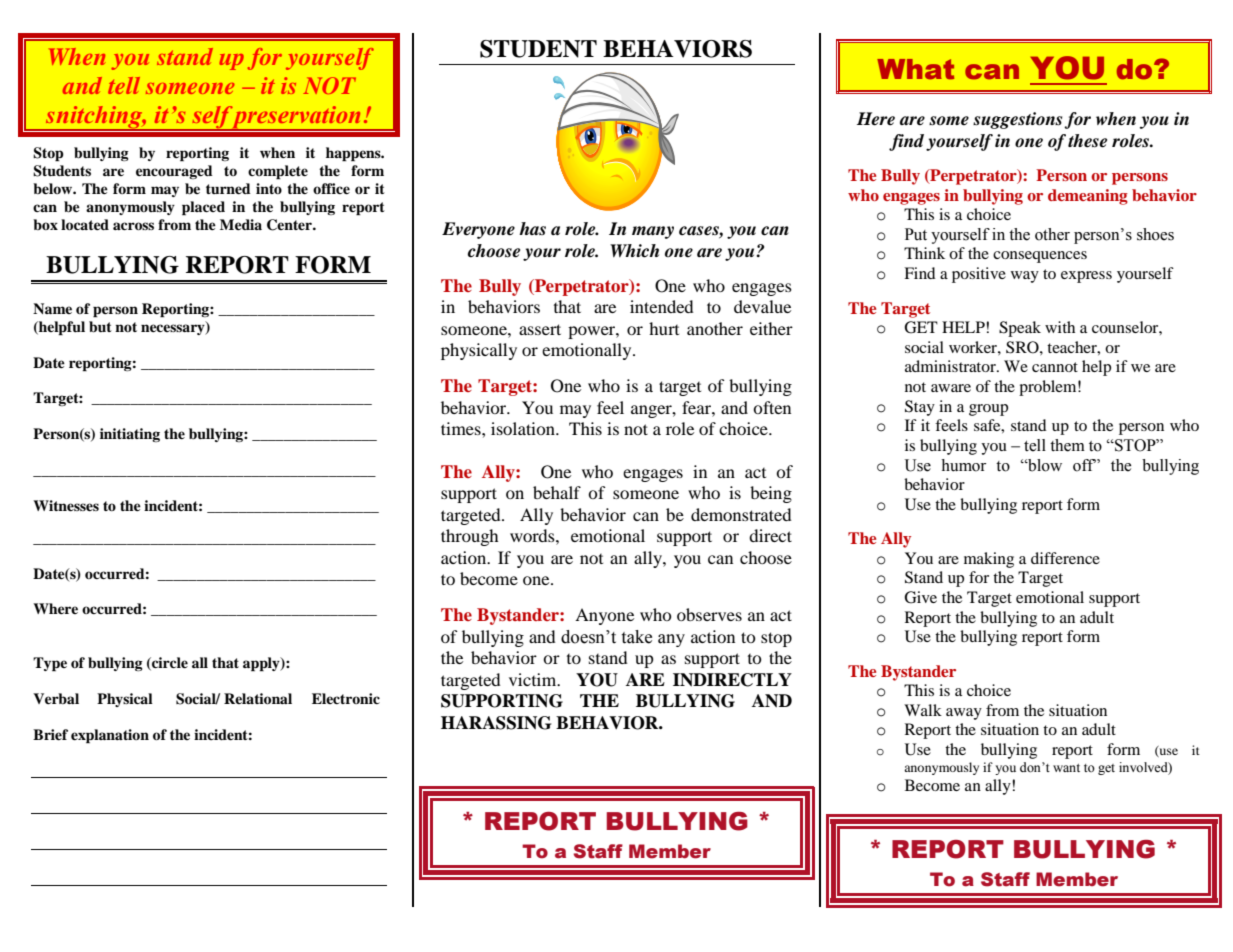 Image resolution: width=1233 pixels, height=952 pixels. What do you see at coordinates (915, 69) in the page?
I see `What` at bounding box center [915, 69].
